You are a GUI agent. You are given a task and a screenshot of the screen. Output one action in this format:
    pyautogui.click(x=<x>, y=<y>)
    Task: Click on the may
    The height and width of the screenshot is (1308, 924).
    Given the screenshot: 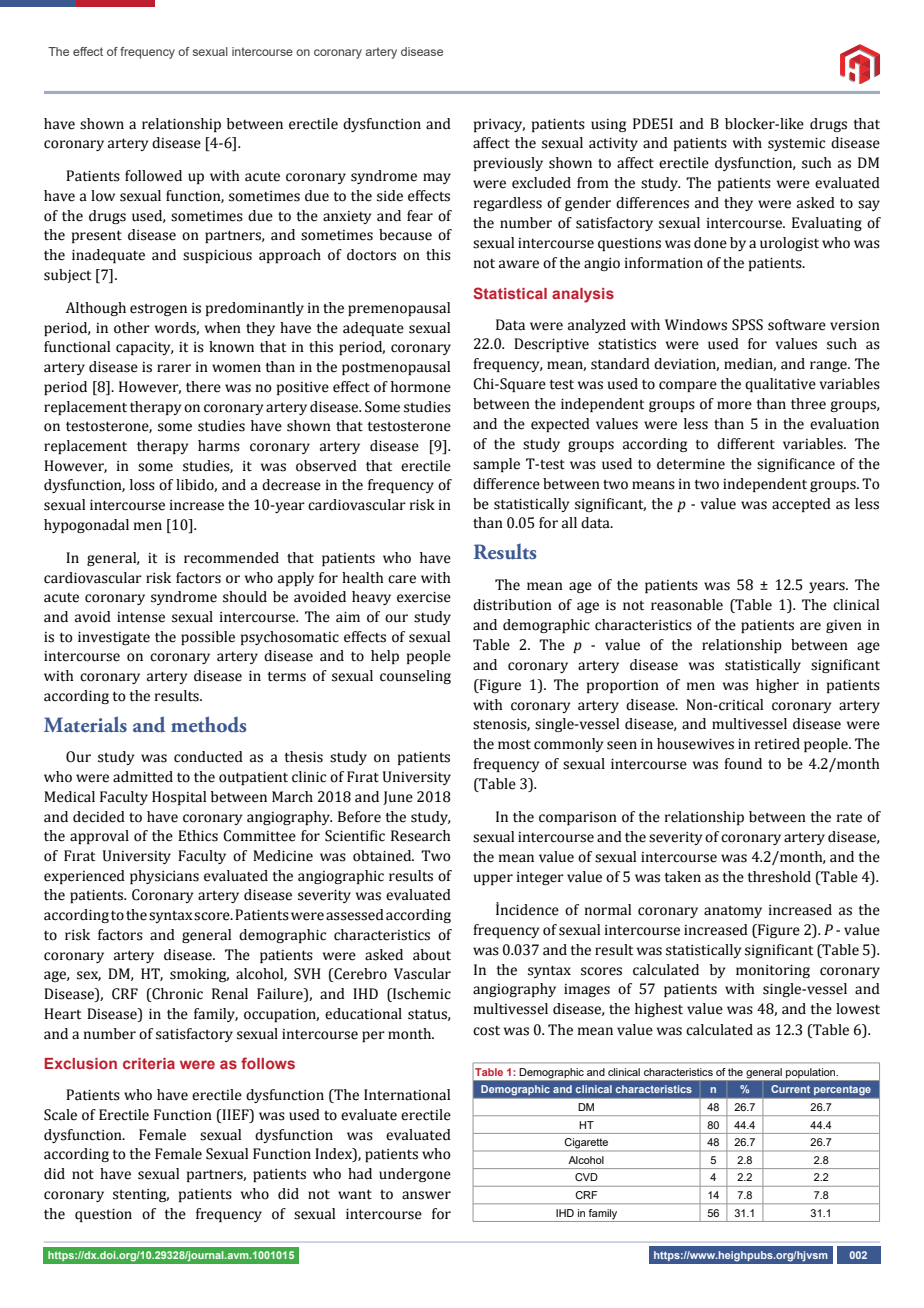 What is the action you would take?
    pyautogui.click(x=437, y=178)
